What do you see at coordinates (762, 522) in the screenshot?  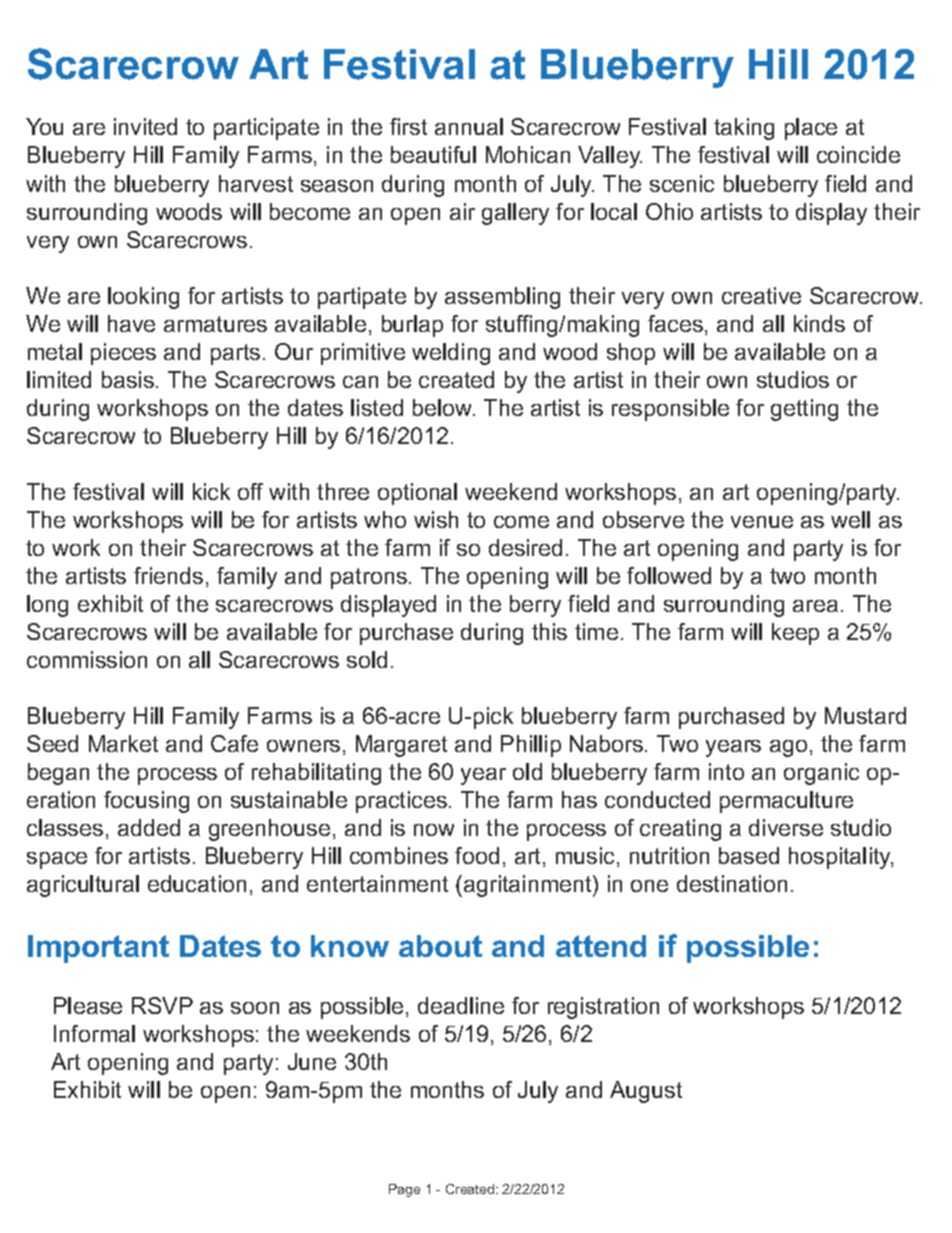 I see `venue` at bounding box center [762, 522].
